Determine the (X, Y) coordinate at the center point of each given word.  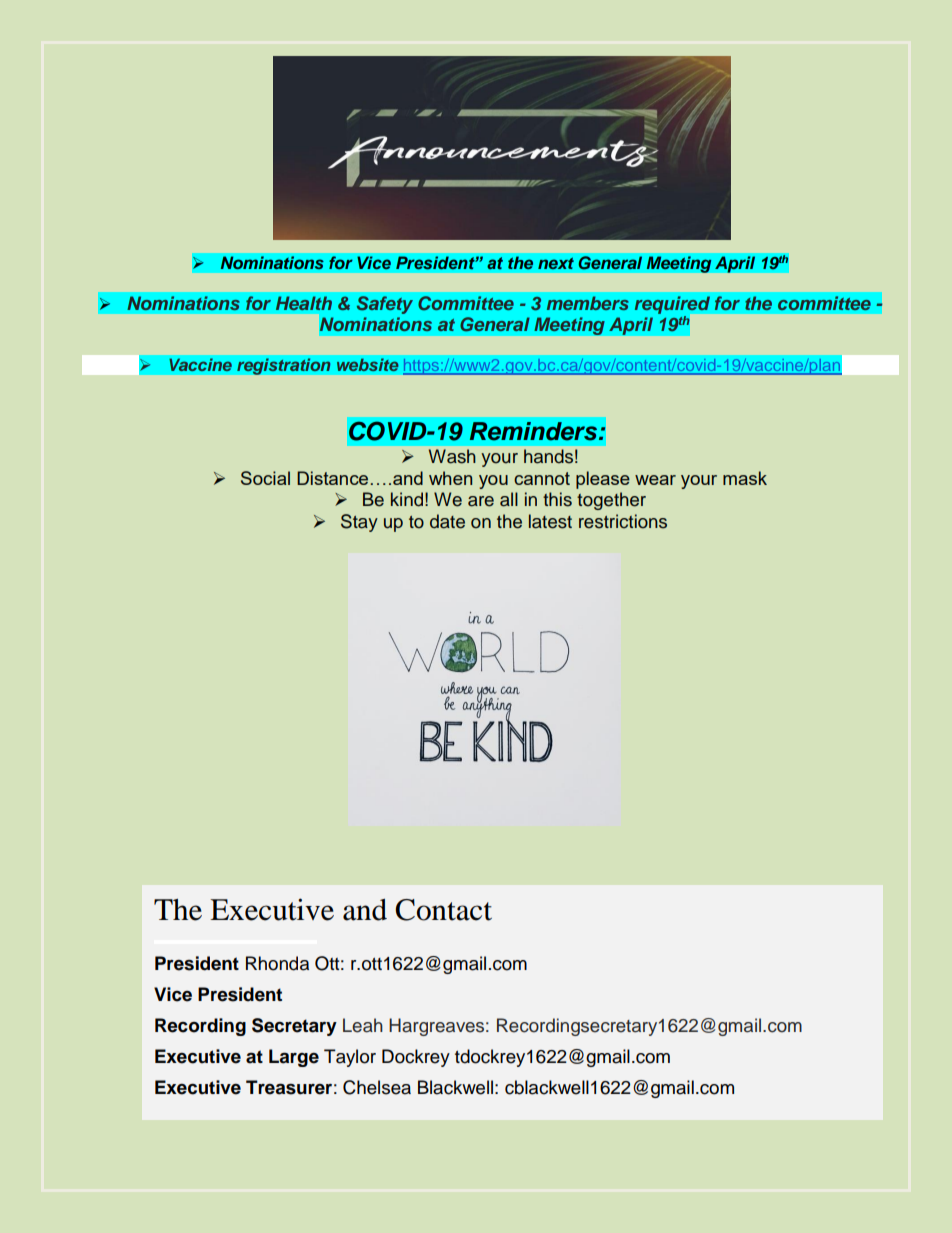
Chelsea (377, 1087)
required (672, 305)
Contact (443, 910)
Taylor (350, 1058)
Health (304, 303)
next (556, 263)
